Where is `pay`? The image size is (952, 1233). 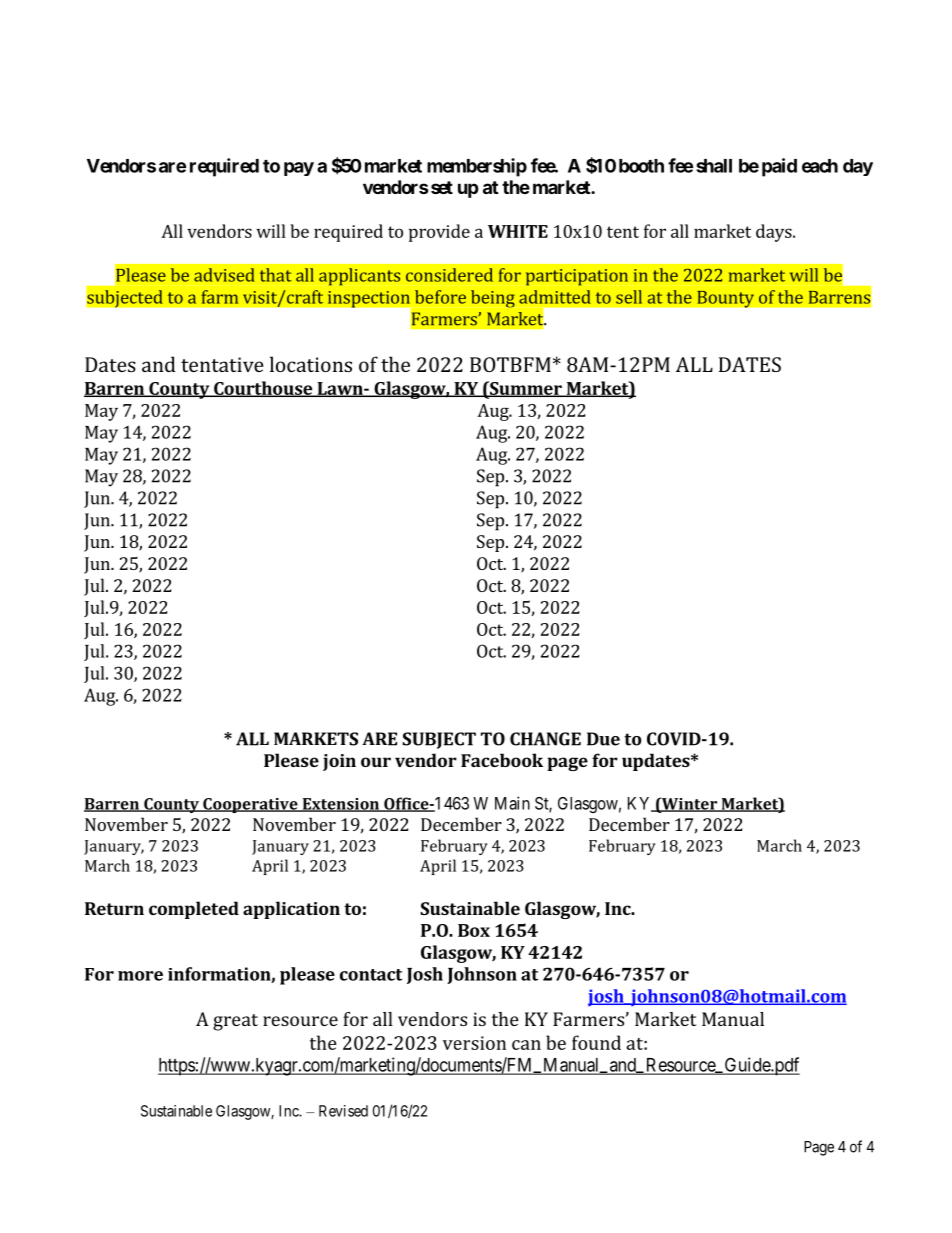 pay is located at coordinates (299, 169).
